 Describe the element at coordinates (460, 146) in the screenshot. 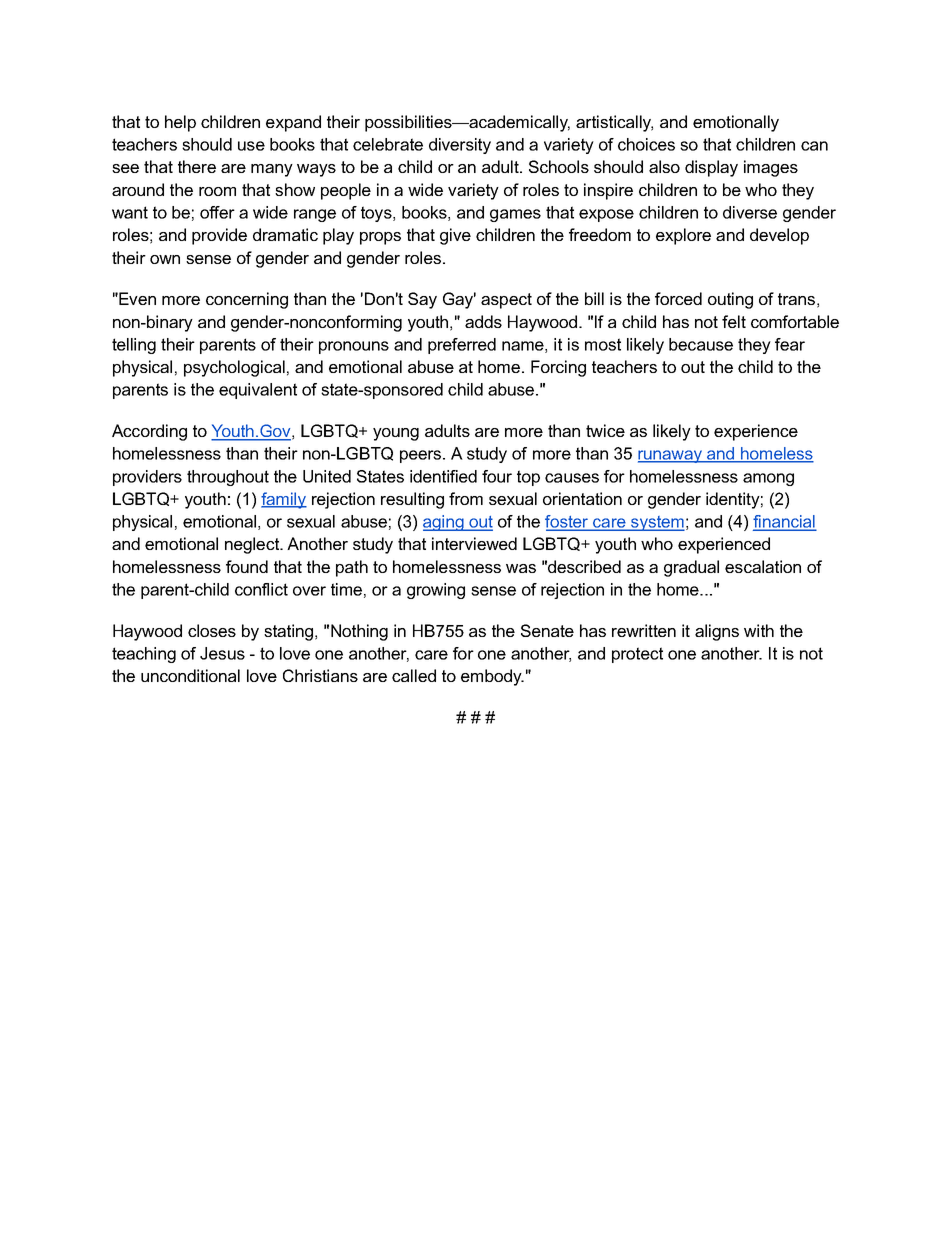

I see `diversity` at that location.
